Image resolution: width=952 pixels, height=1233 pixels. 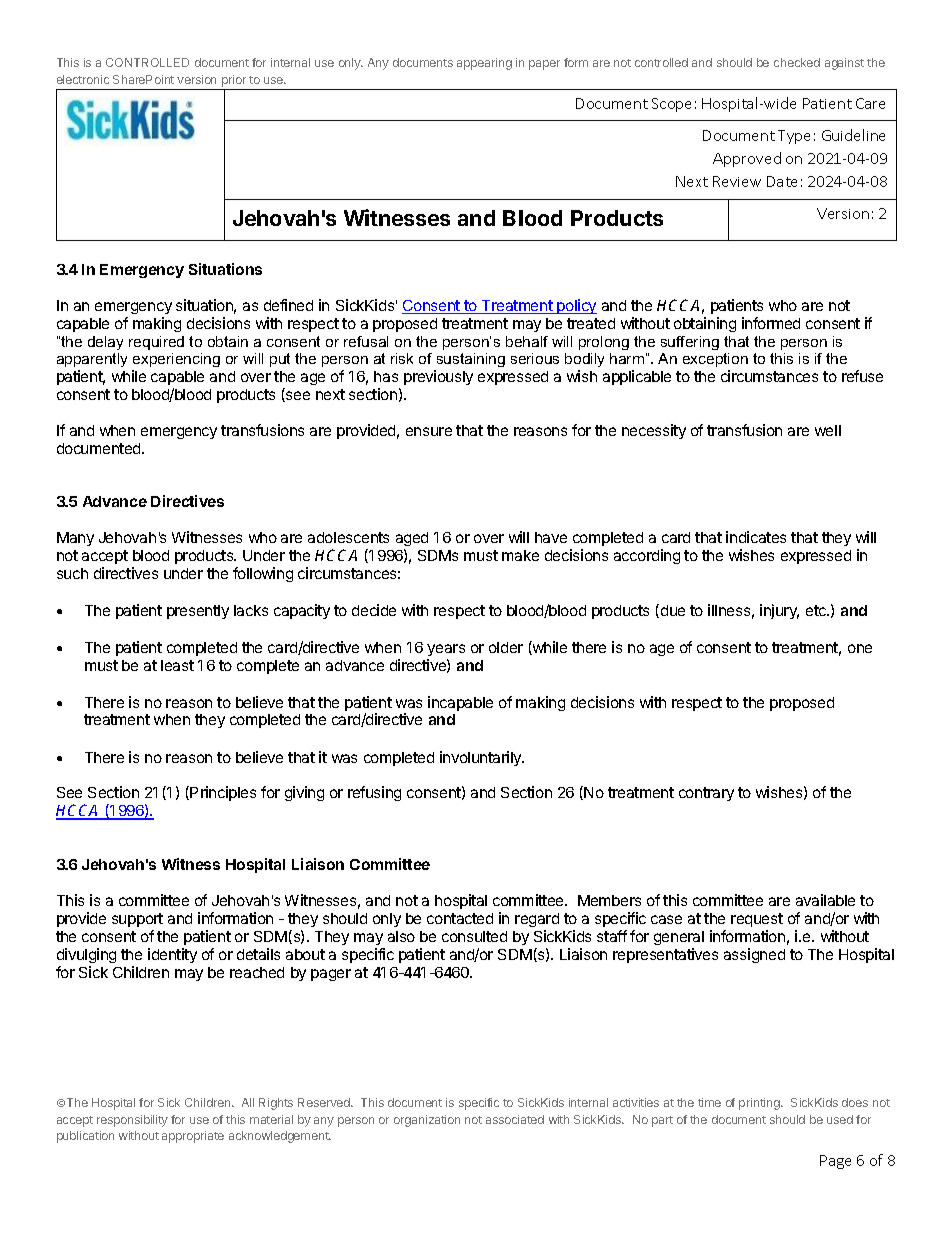 I want to click on electronic, so click(x=83, y=79).
